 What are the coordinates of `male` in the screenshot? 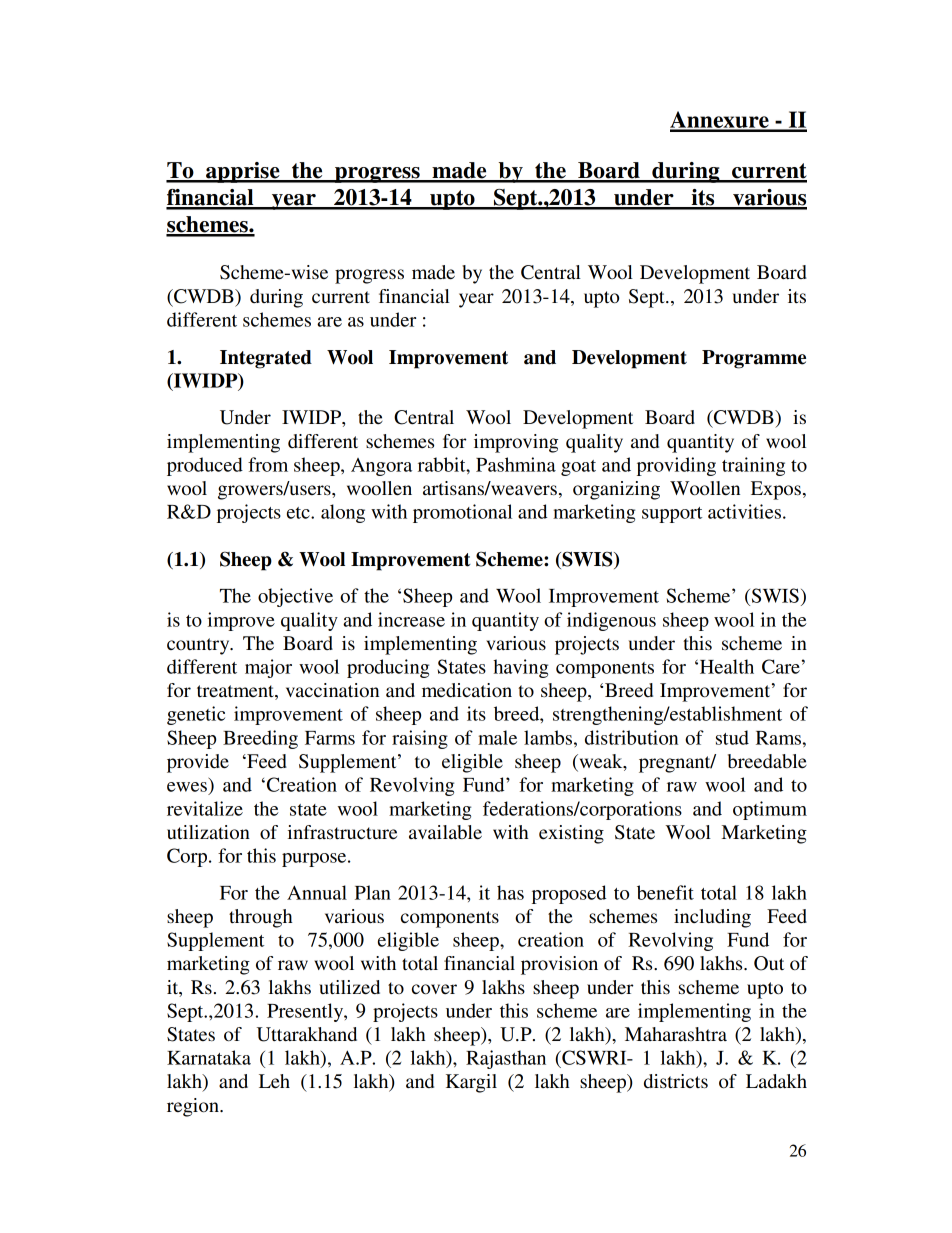 It's located at (497, 737).
